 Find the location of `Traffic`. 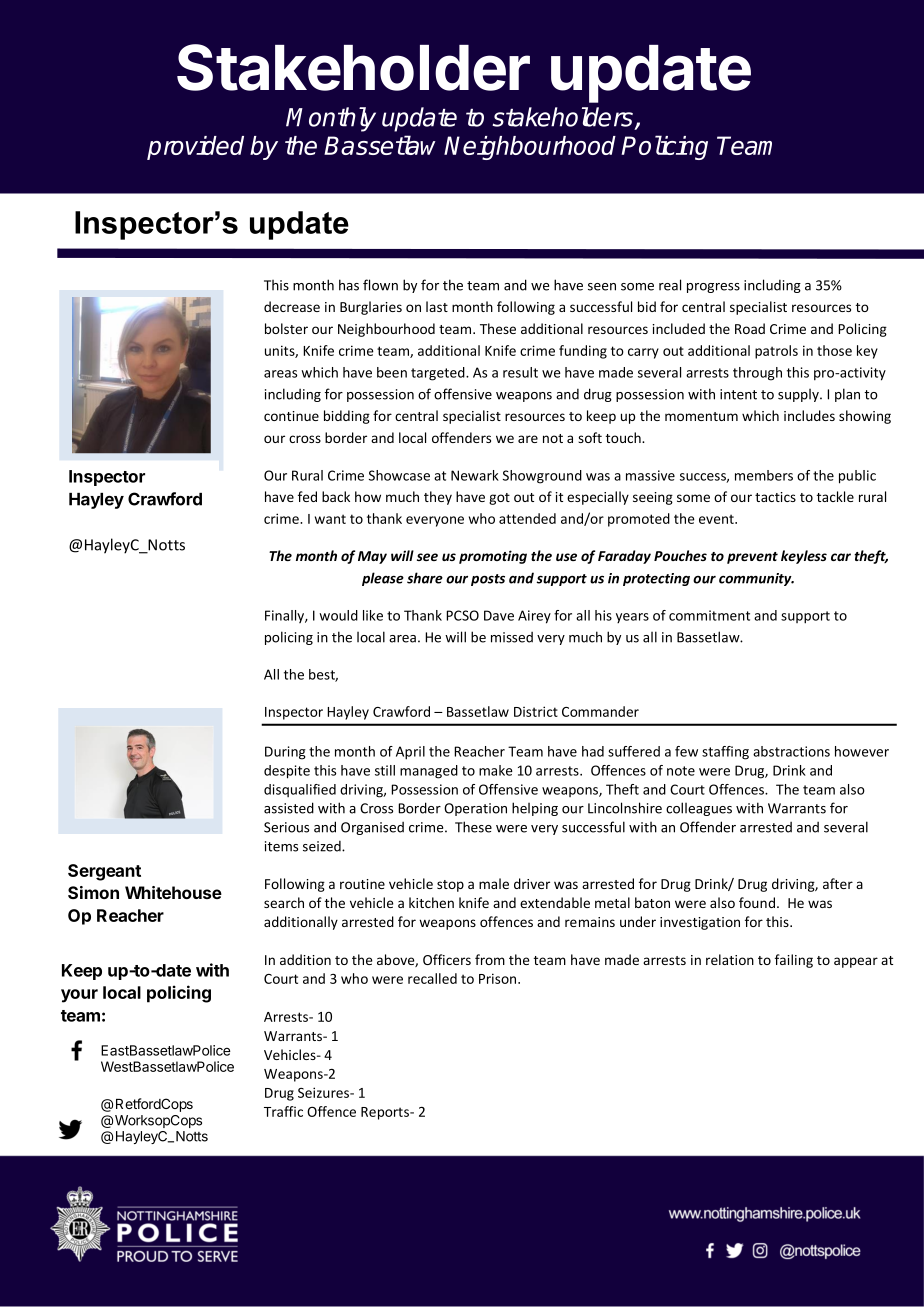

Traffic is located at coordinates (283, 1111).
